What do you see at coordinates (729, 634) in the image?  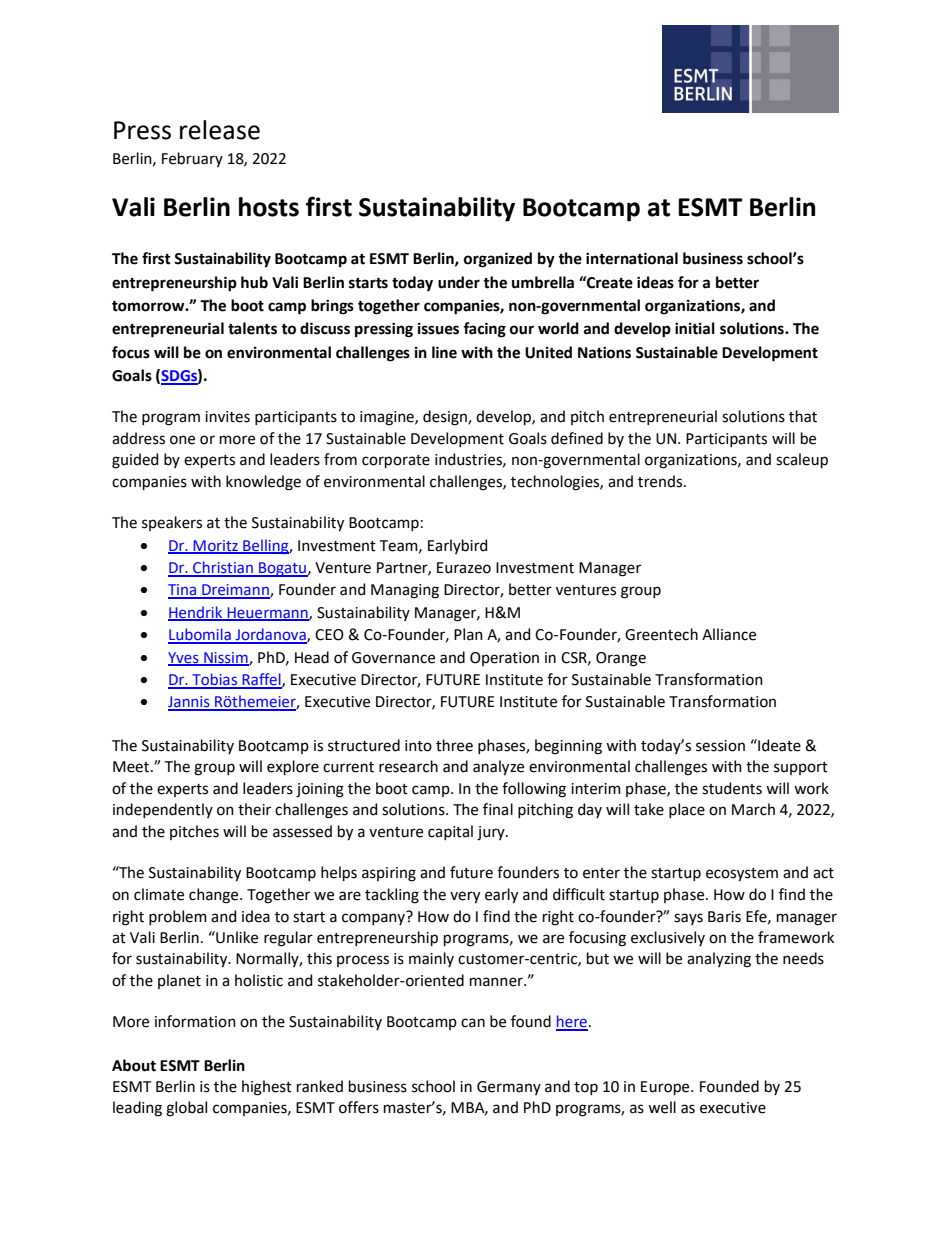 I see `Alliance` at bounding box center [729, 634].
